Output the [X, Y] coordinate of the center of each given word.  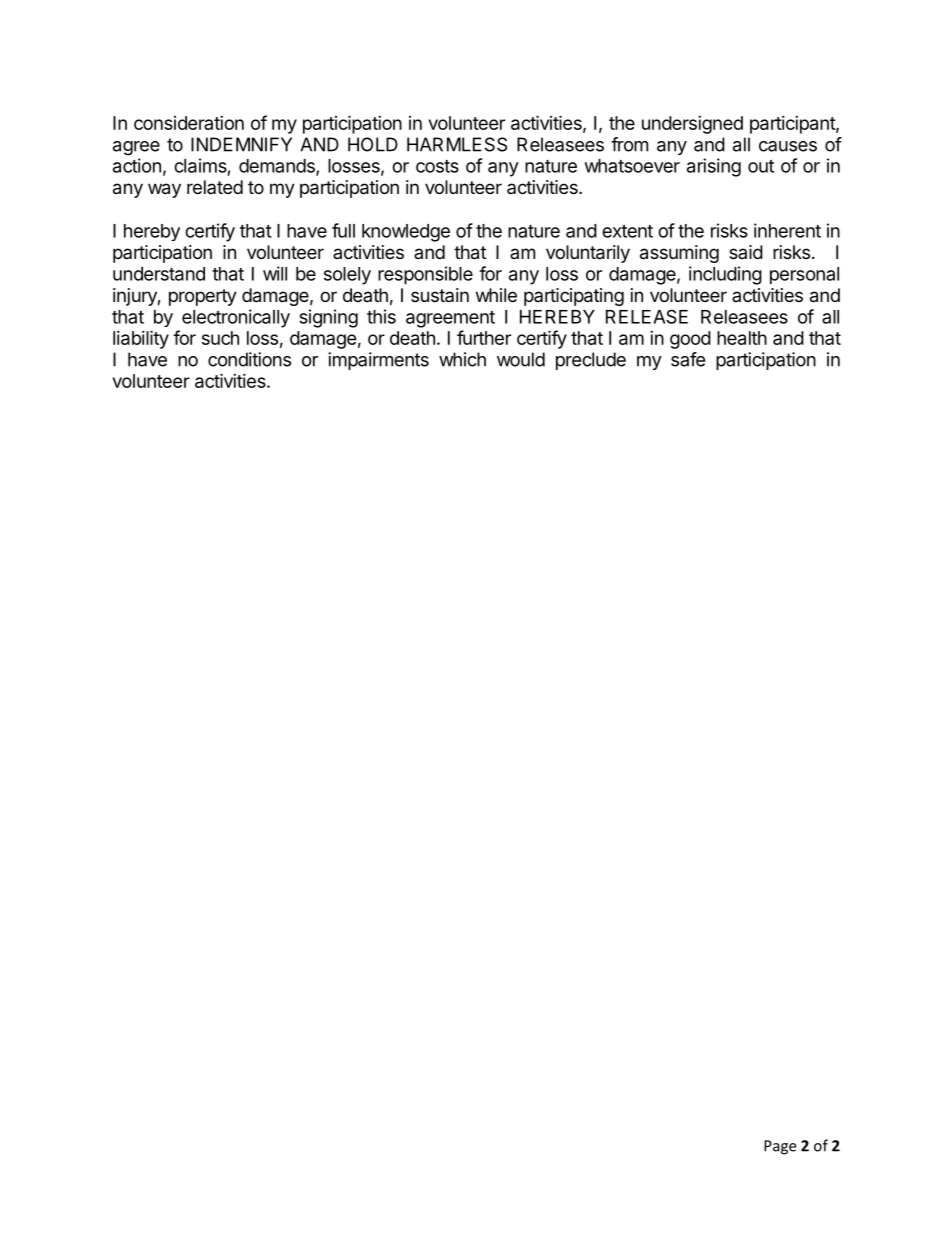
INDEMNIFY [241, 144]
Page [780, 1147]
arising [714, 167]
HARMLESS [457, 144]
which [462, 359]
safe [688, 359]
